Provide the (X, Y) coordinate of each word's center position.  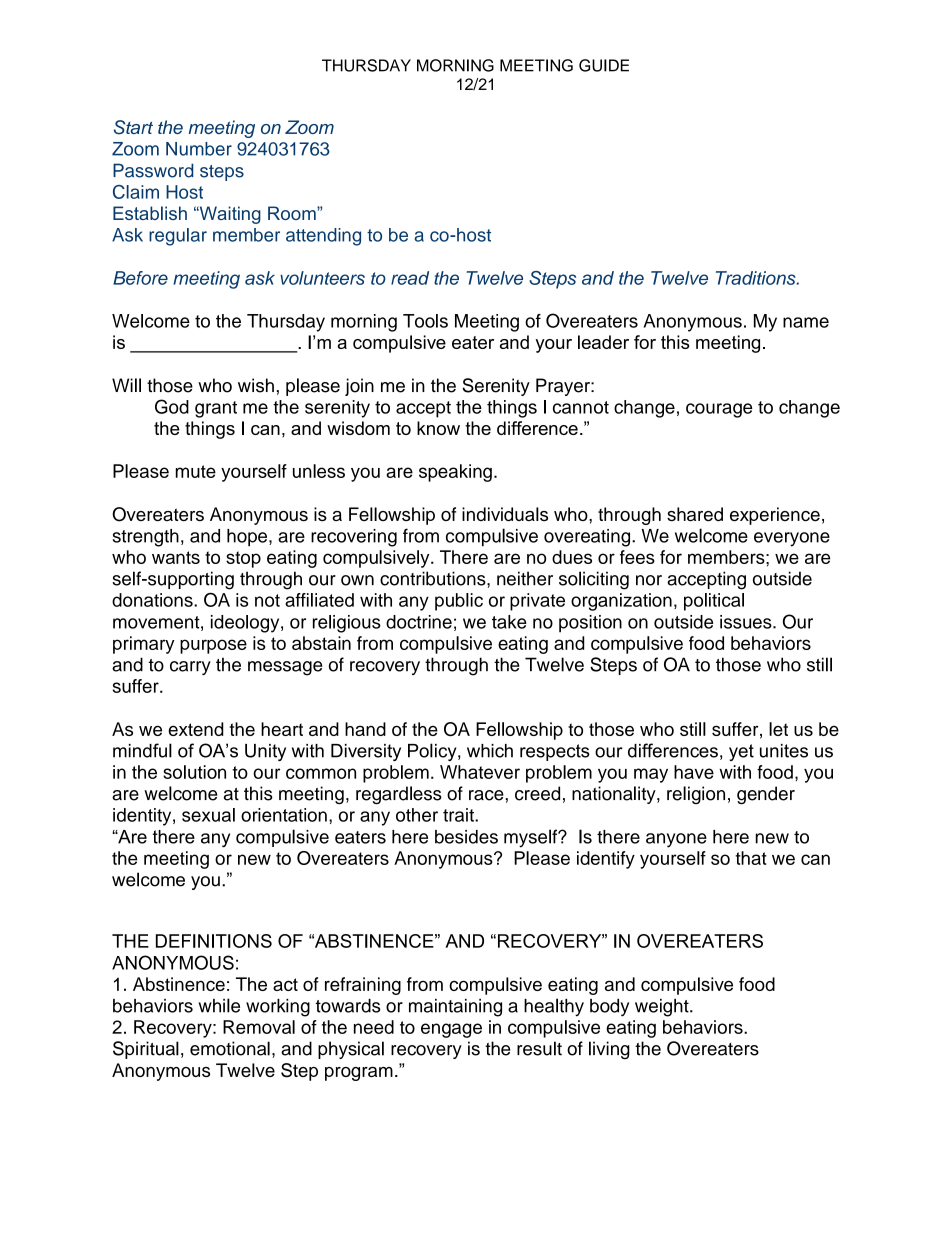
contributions (434, 578)
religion (696, 795)
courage (719, 410)
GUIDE (604, 65)
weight (663, 1008)
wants (176, 557)
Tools (425, 321)
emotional (230, 1048)
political (714, 602)
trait (459, 815)
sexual (208, 815)
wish (256, 385)
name (806, 322)
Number (199, 149)
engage (451, 1030)
